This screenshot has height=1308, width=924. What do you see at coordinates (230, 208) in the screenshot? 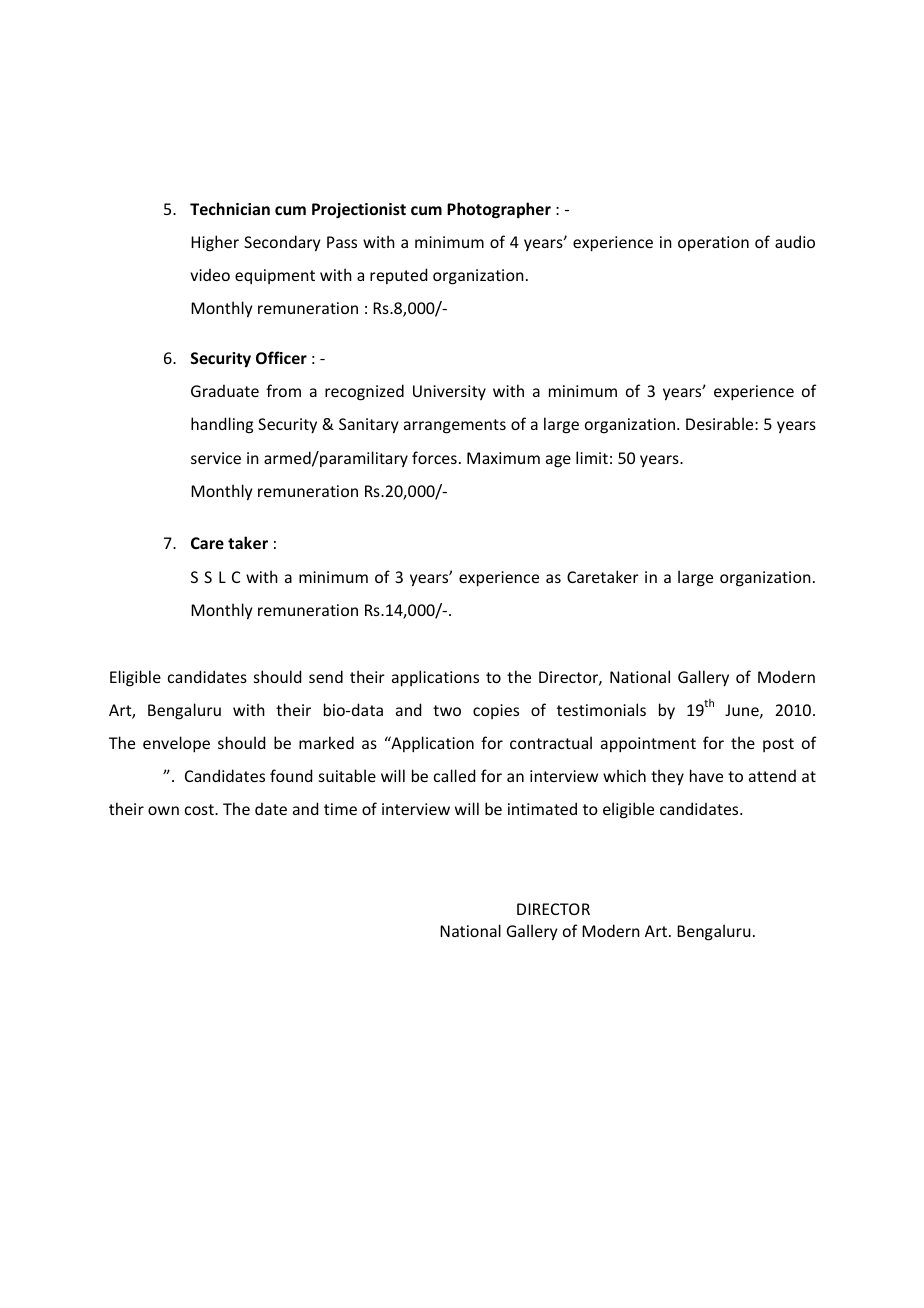
I see `Technician` at bounding box center [230, 208].
